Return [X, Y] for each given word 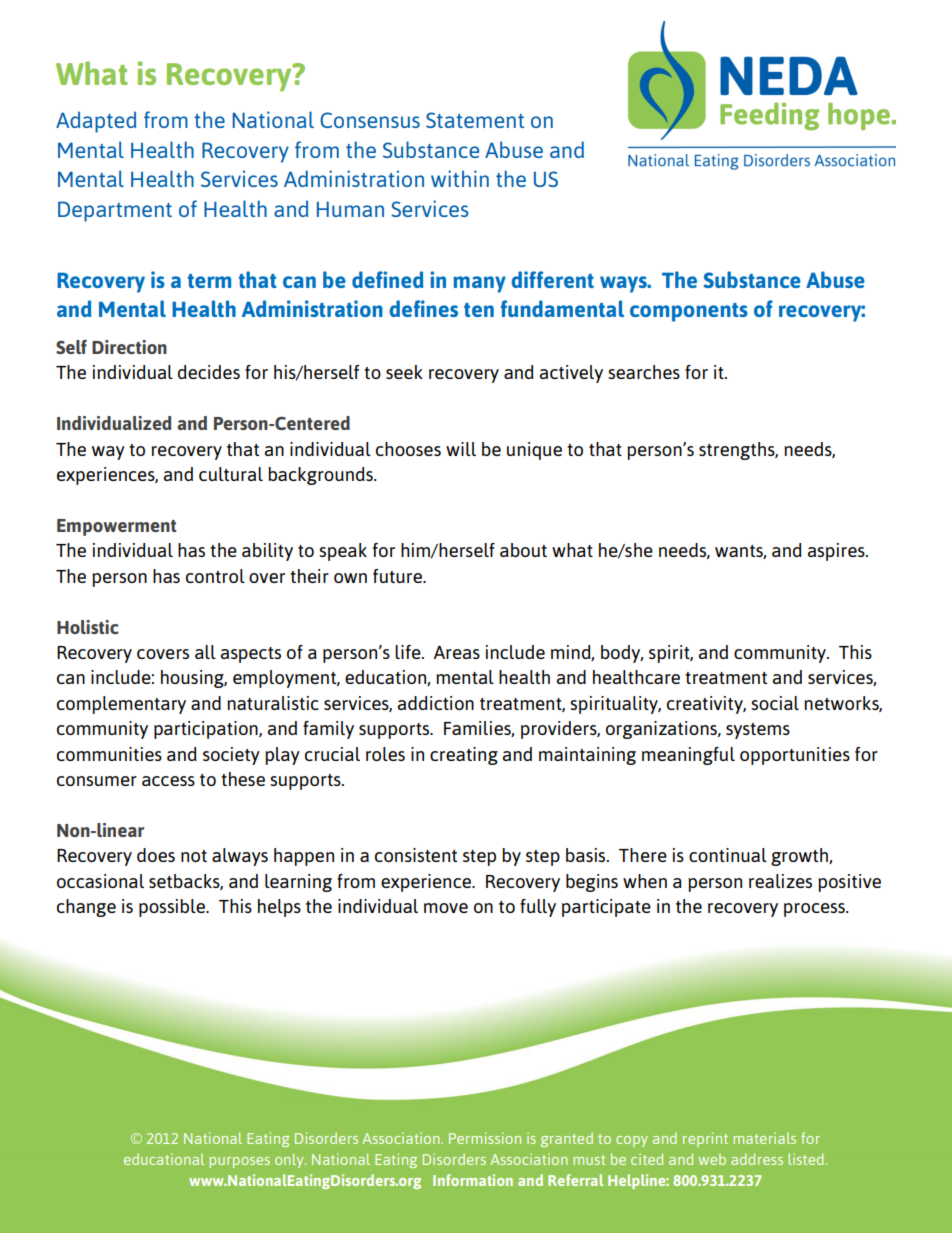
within [460, 178]
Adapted [96, 122]
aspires [837, 552]
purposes [239, 1162]
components [689, 312]
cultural [231, 474]
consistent [416, 855]
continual [728, 855]
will [461, 449]
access [168, 781]
